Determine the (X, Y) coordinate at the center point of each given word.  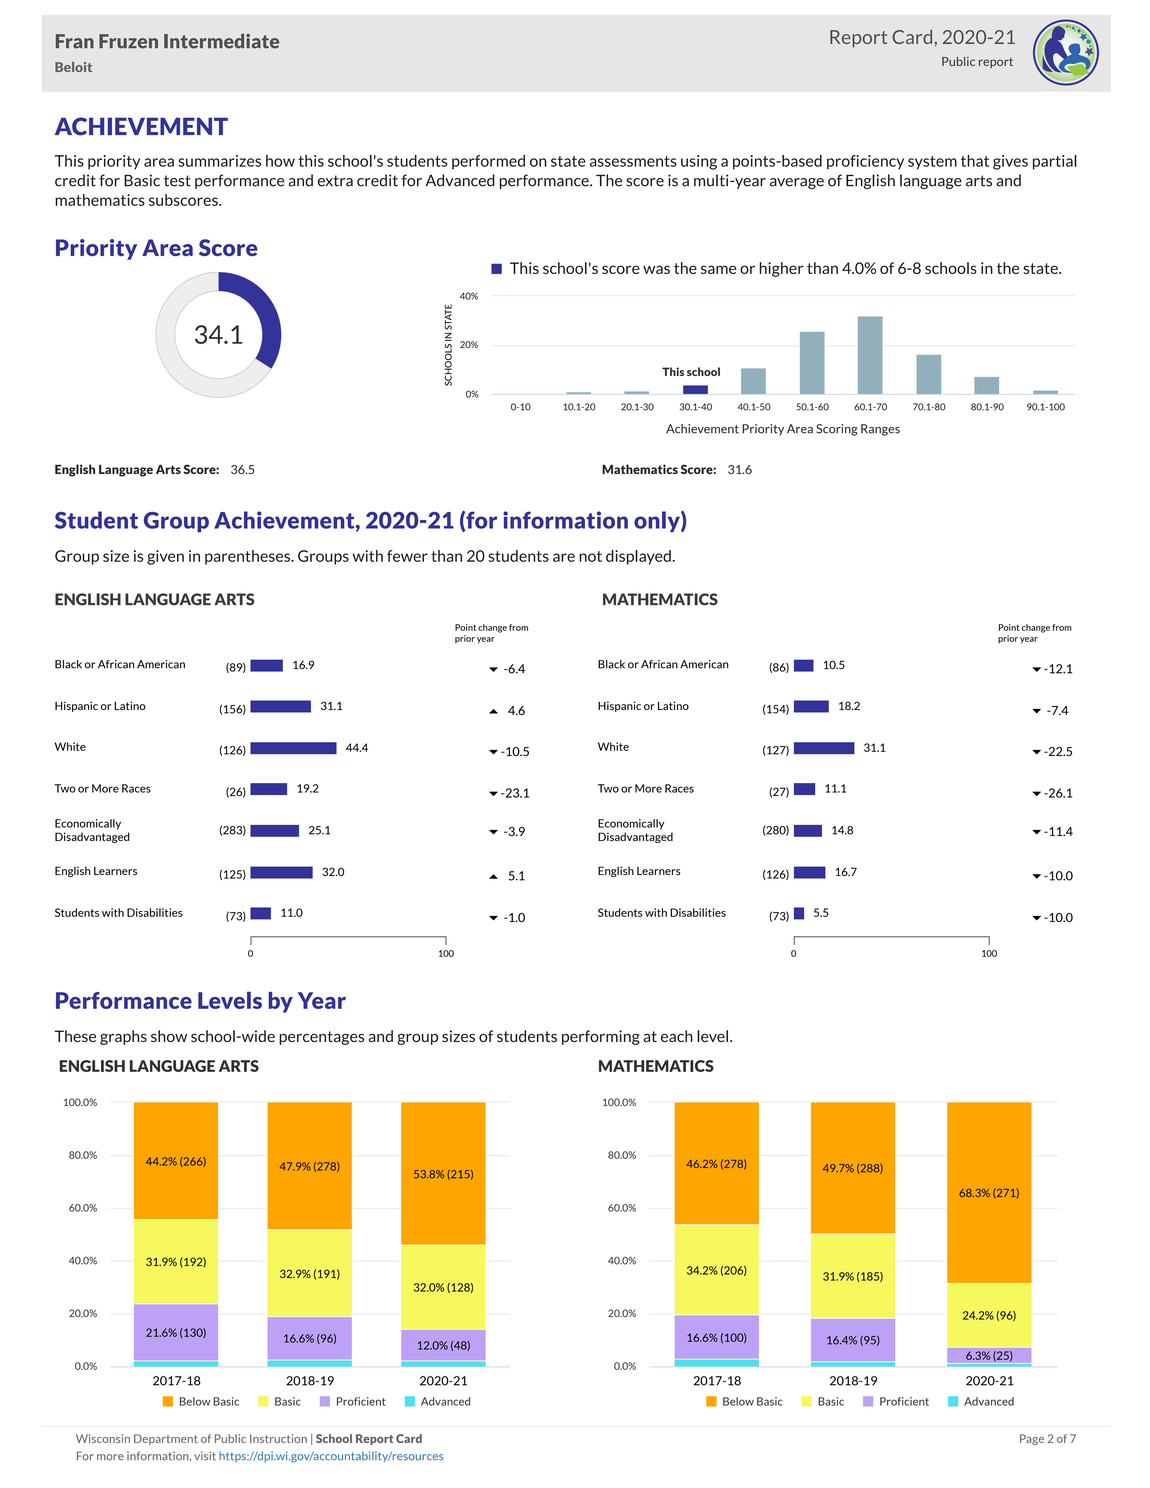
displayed (639, 557)
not (590, 556)
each (677, 1036)
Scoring (837, 430)
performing (601, 1037)
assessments (633, 161)
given (165, 557)
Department (166, 1439)
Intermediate (221, 41)
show (169, 1036)
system (932, 163)
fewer (407, 556)
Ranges (880, 430)
